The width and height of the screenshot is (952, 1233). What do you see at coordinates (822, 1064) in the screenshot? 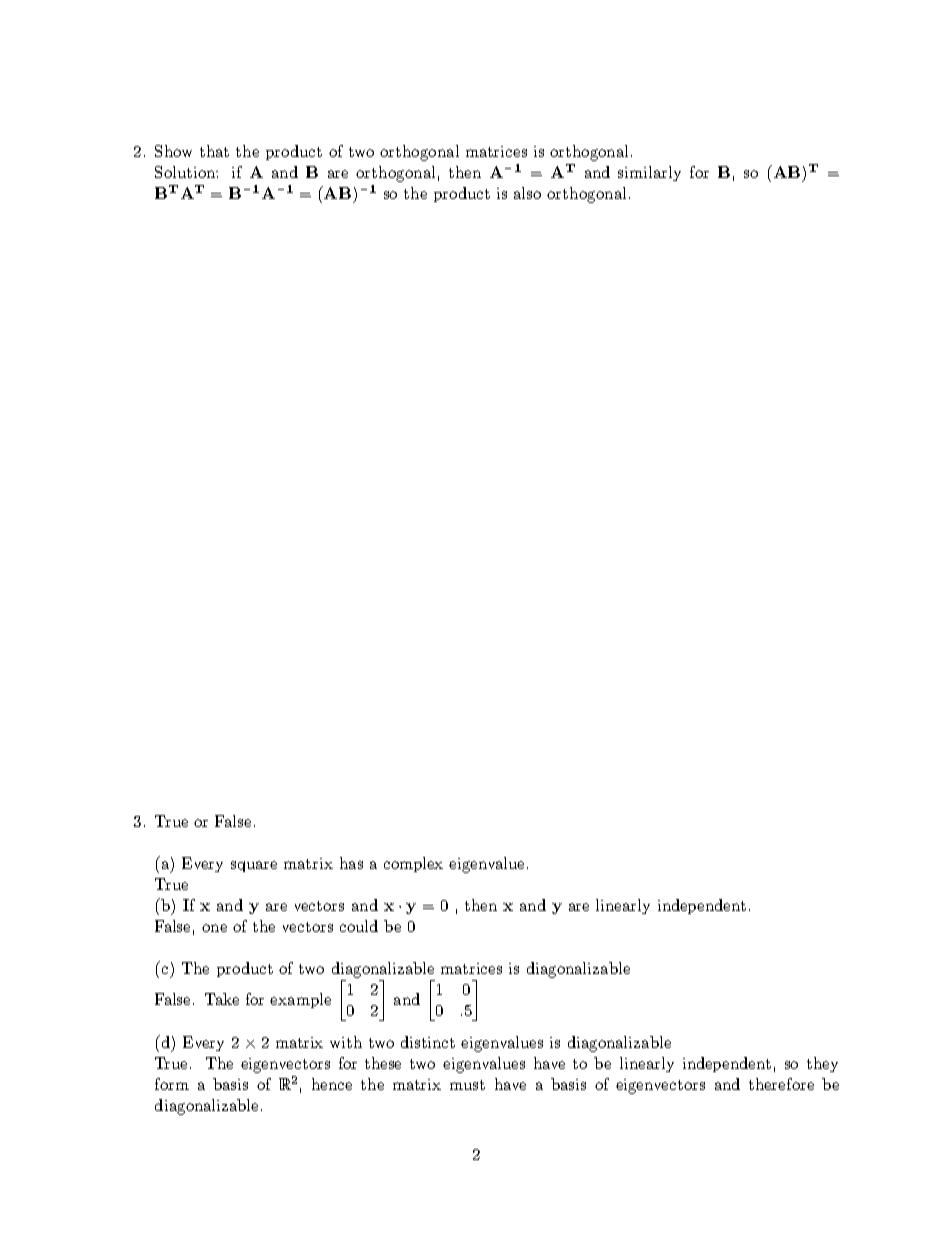
I see `they` at bounding box center [822, 1064].
